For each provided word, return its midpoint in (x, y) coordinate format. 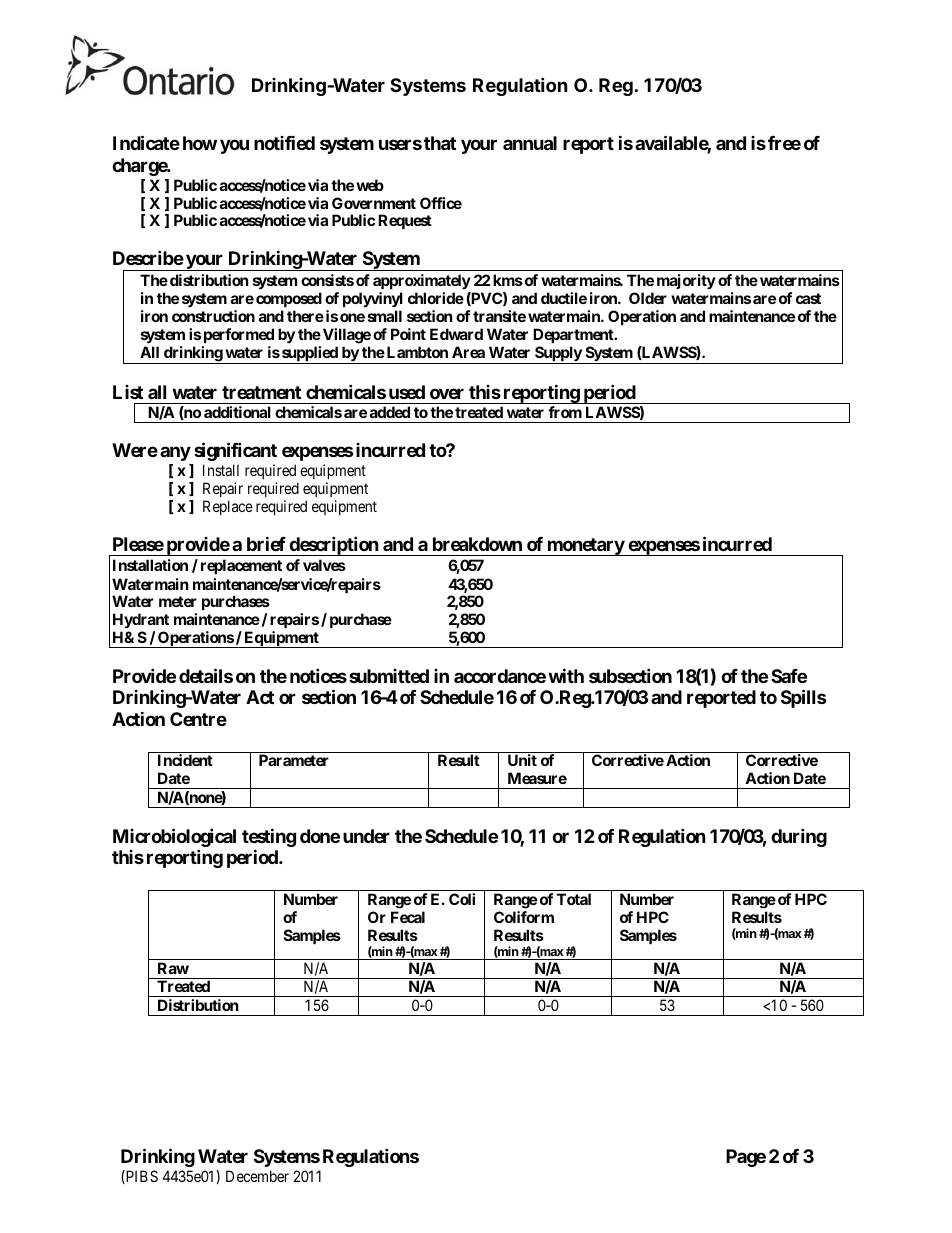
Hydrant (141, 620)
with (566, 675)
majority (686, 281)
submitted (389, 676)
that (440, 143)
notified (284, 143)
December (257, 1176)
